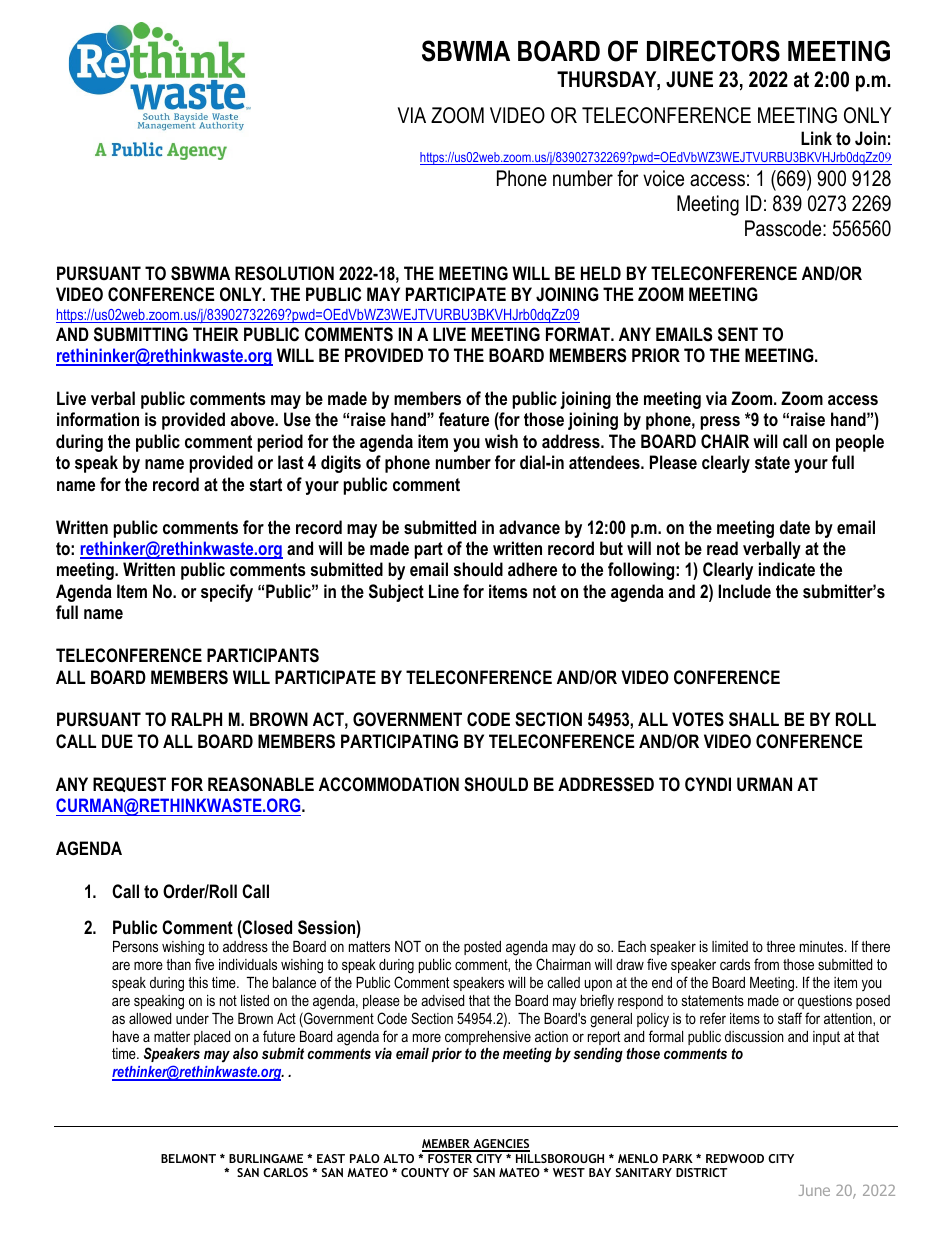  I want to click on specify, so click(227, 593).
